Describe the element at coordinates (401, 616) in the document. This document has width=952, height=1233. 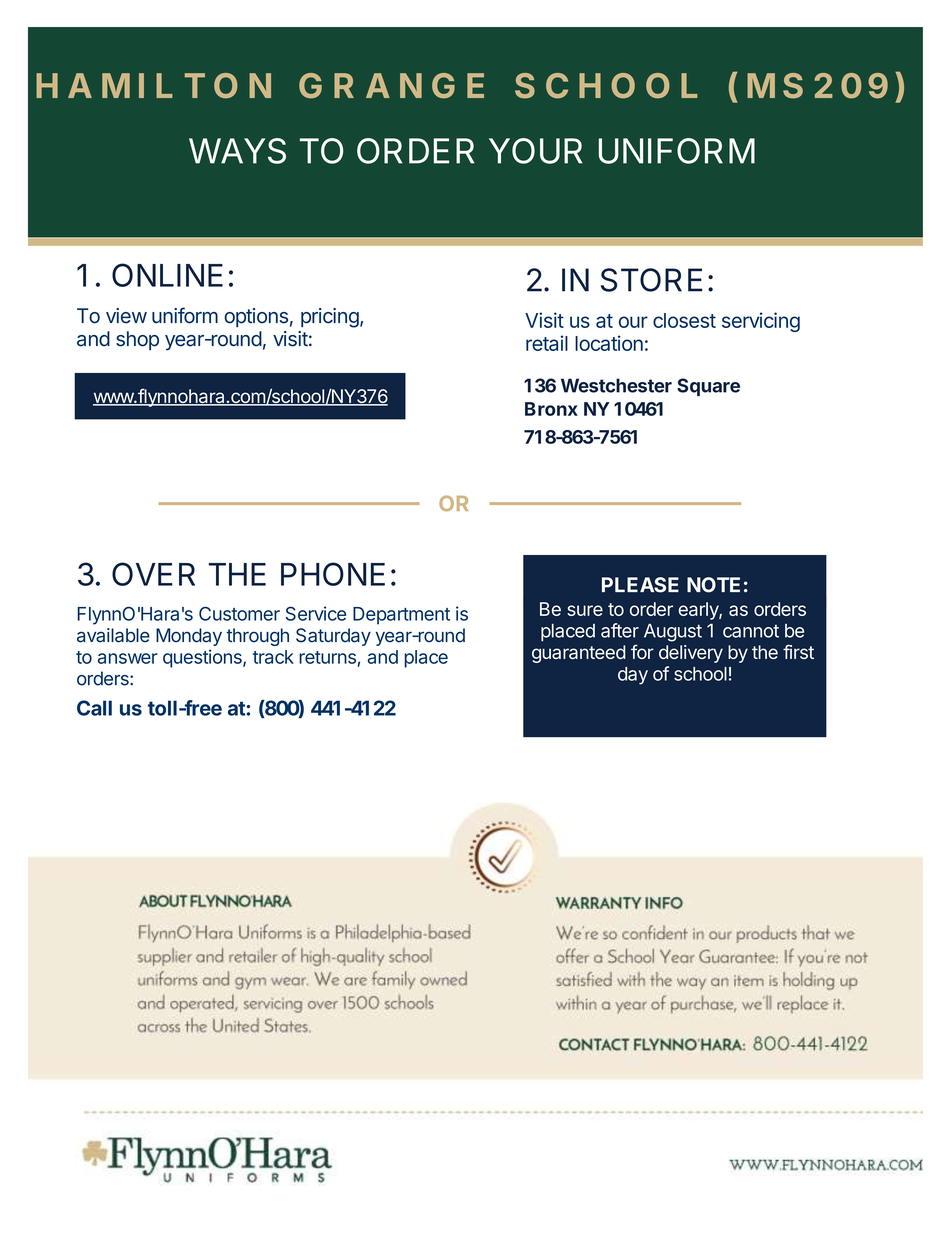
I see `Department` at that location.
